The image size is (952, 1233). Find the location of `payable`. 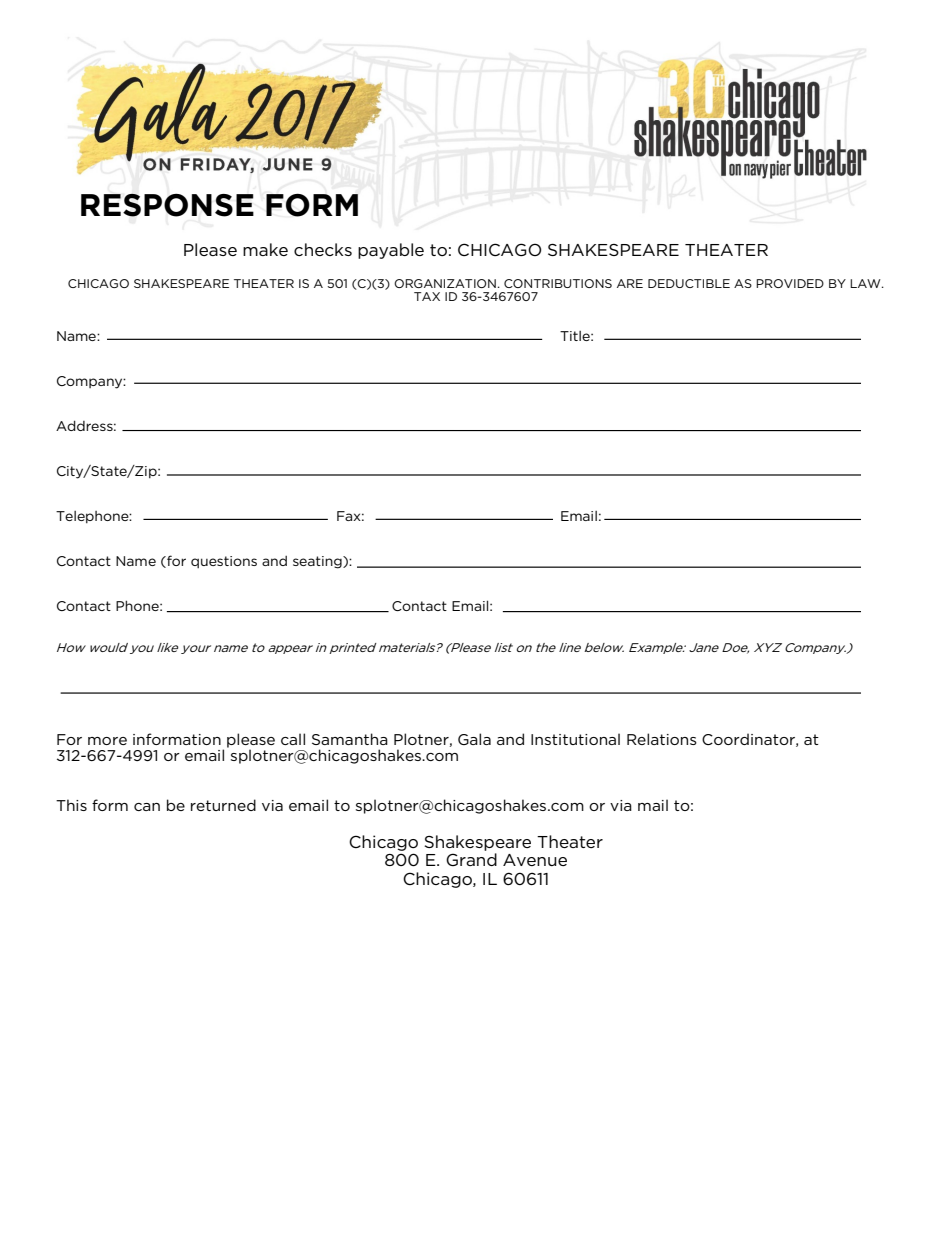

payable is located at coordinates (391, 251).
